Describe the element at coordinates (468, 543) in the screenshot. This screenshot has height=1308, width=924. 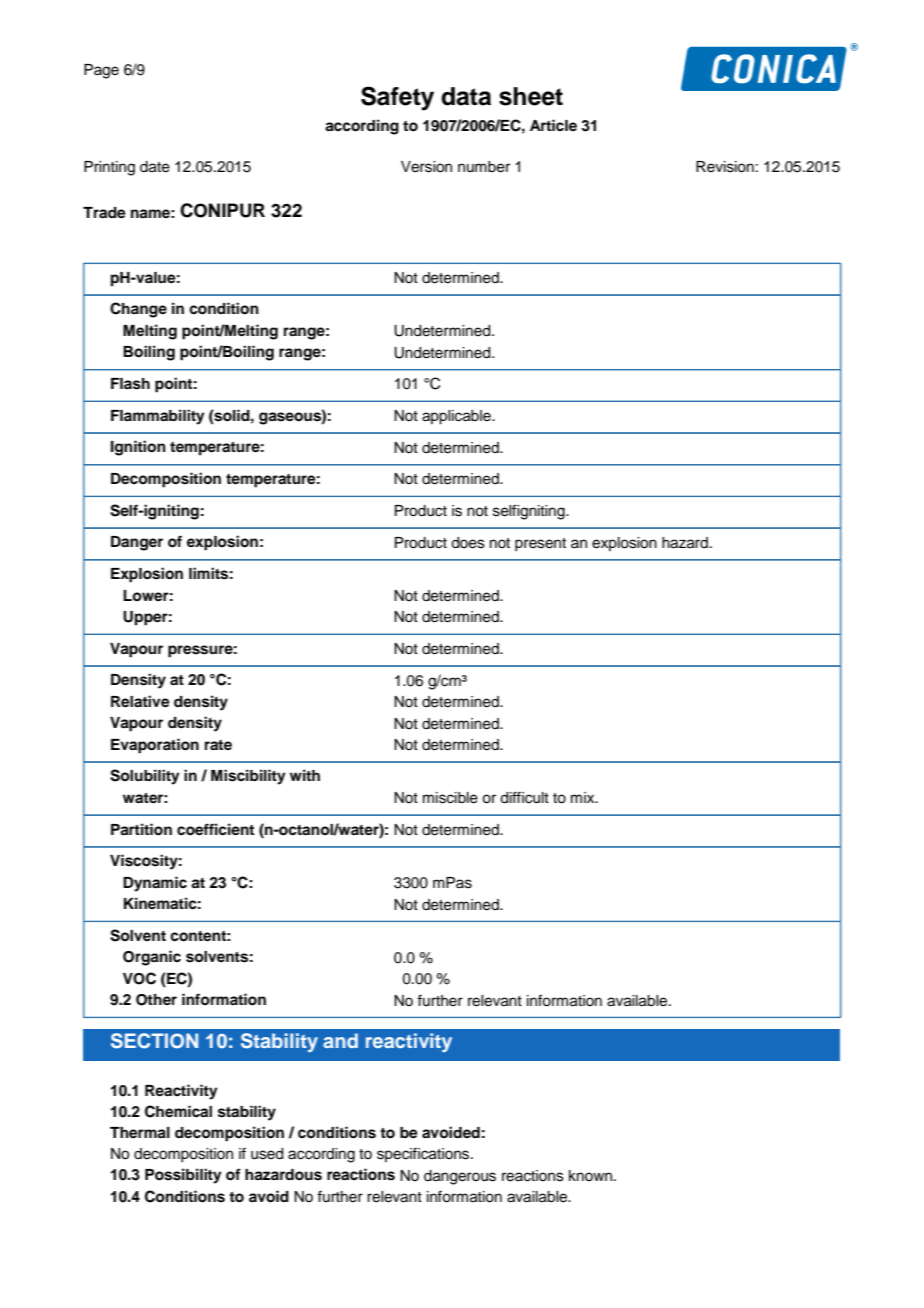
I see `does` at that location.
